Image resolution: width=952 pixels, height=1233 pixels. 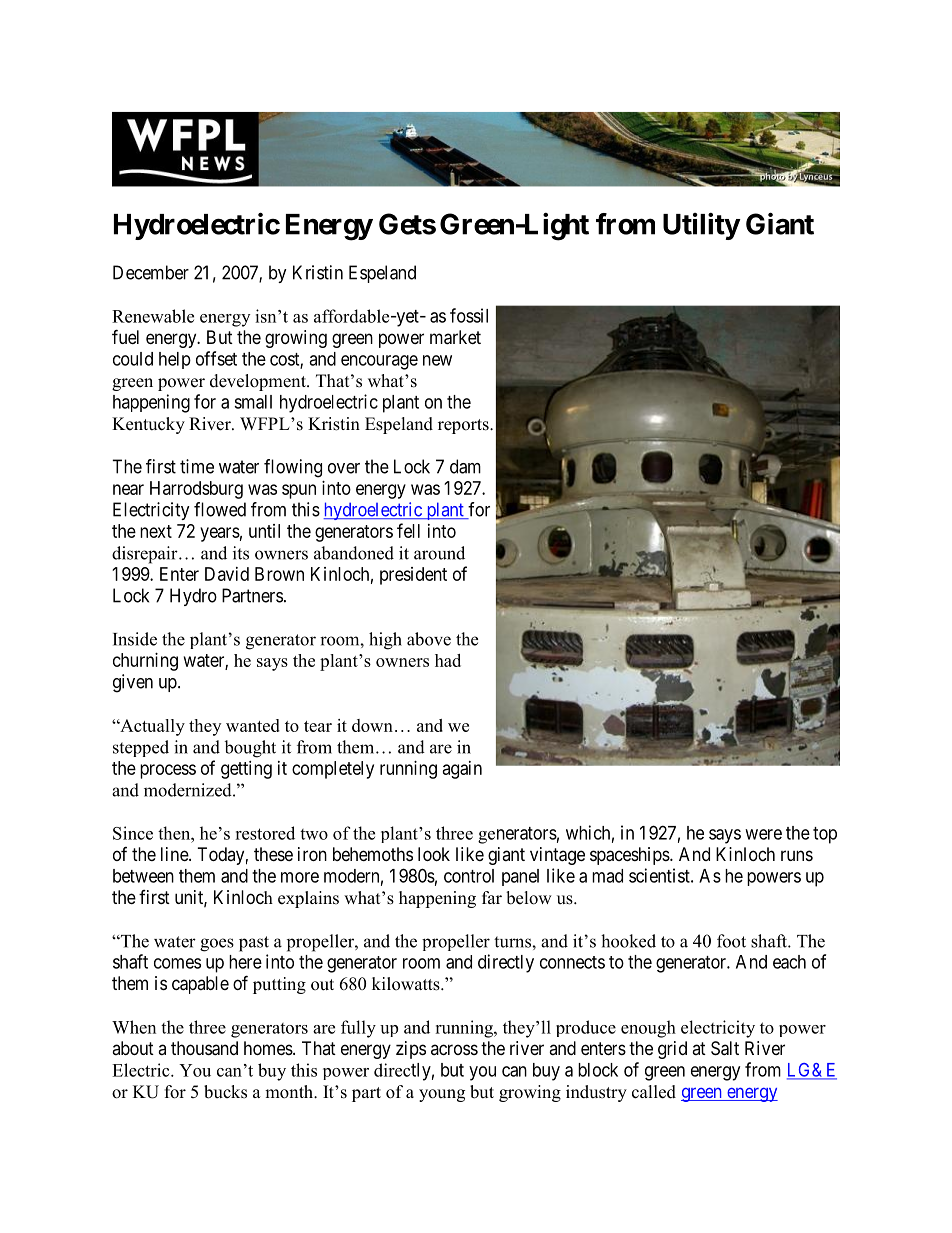 What do you see at coordinates (454, 1049) in the image?
I see `across` at bounding box center [454, 1049].
